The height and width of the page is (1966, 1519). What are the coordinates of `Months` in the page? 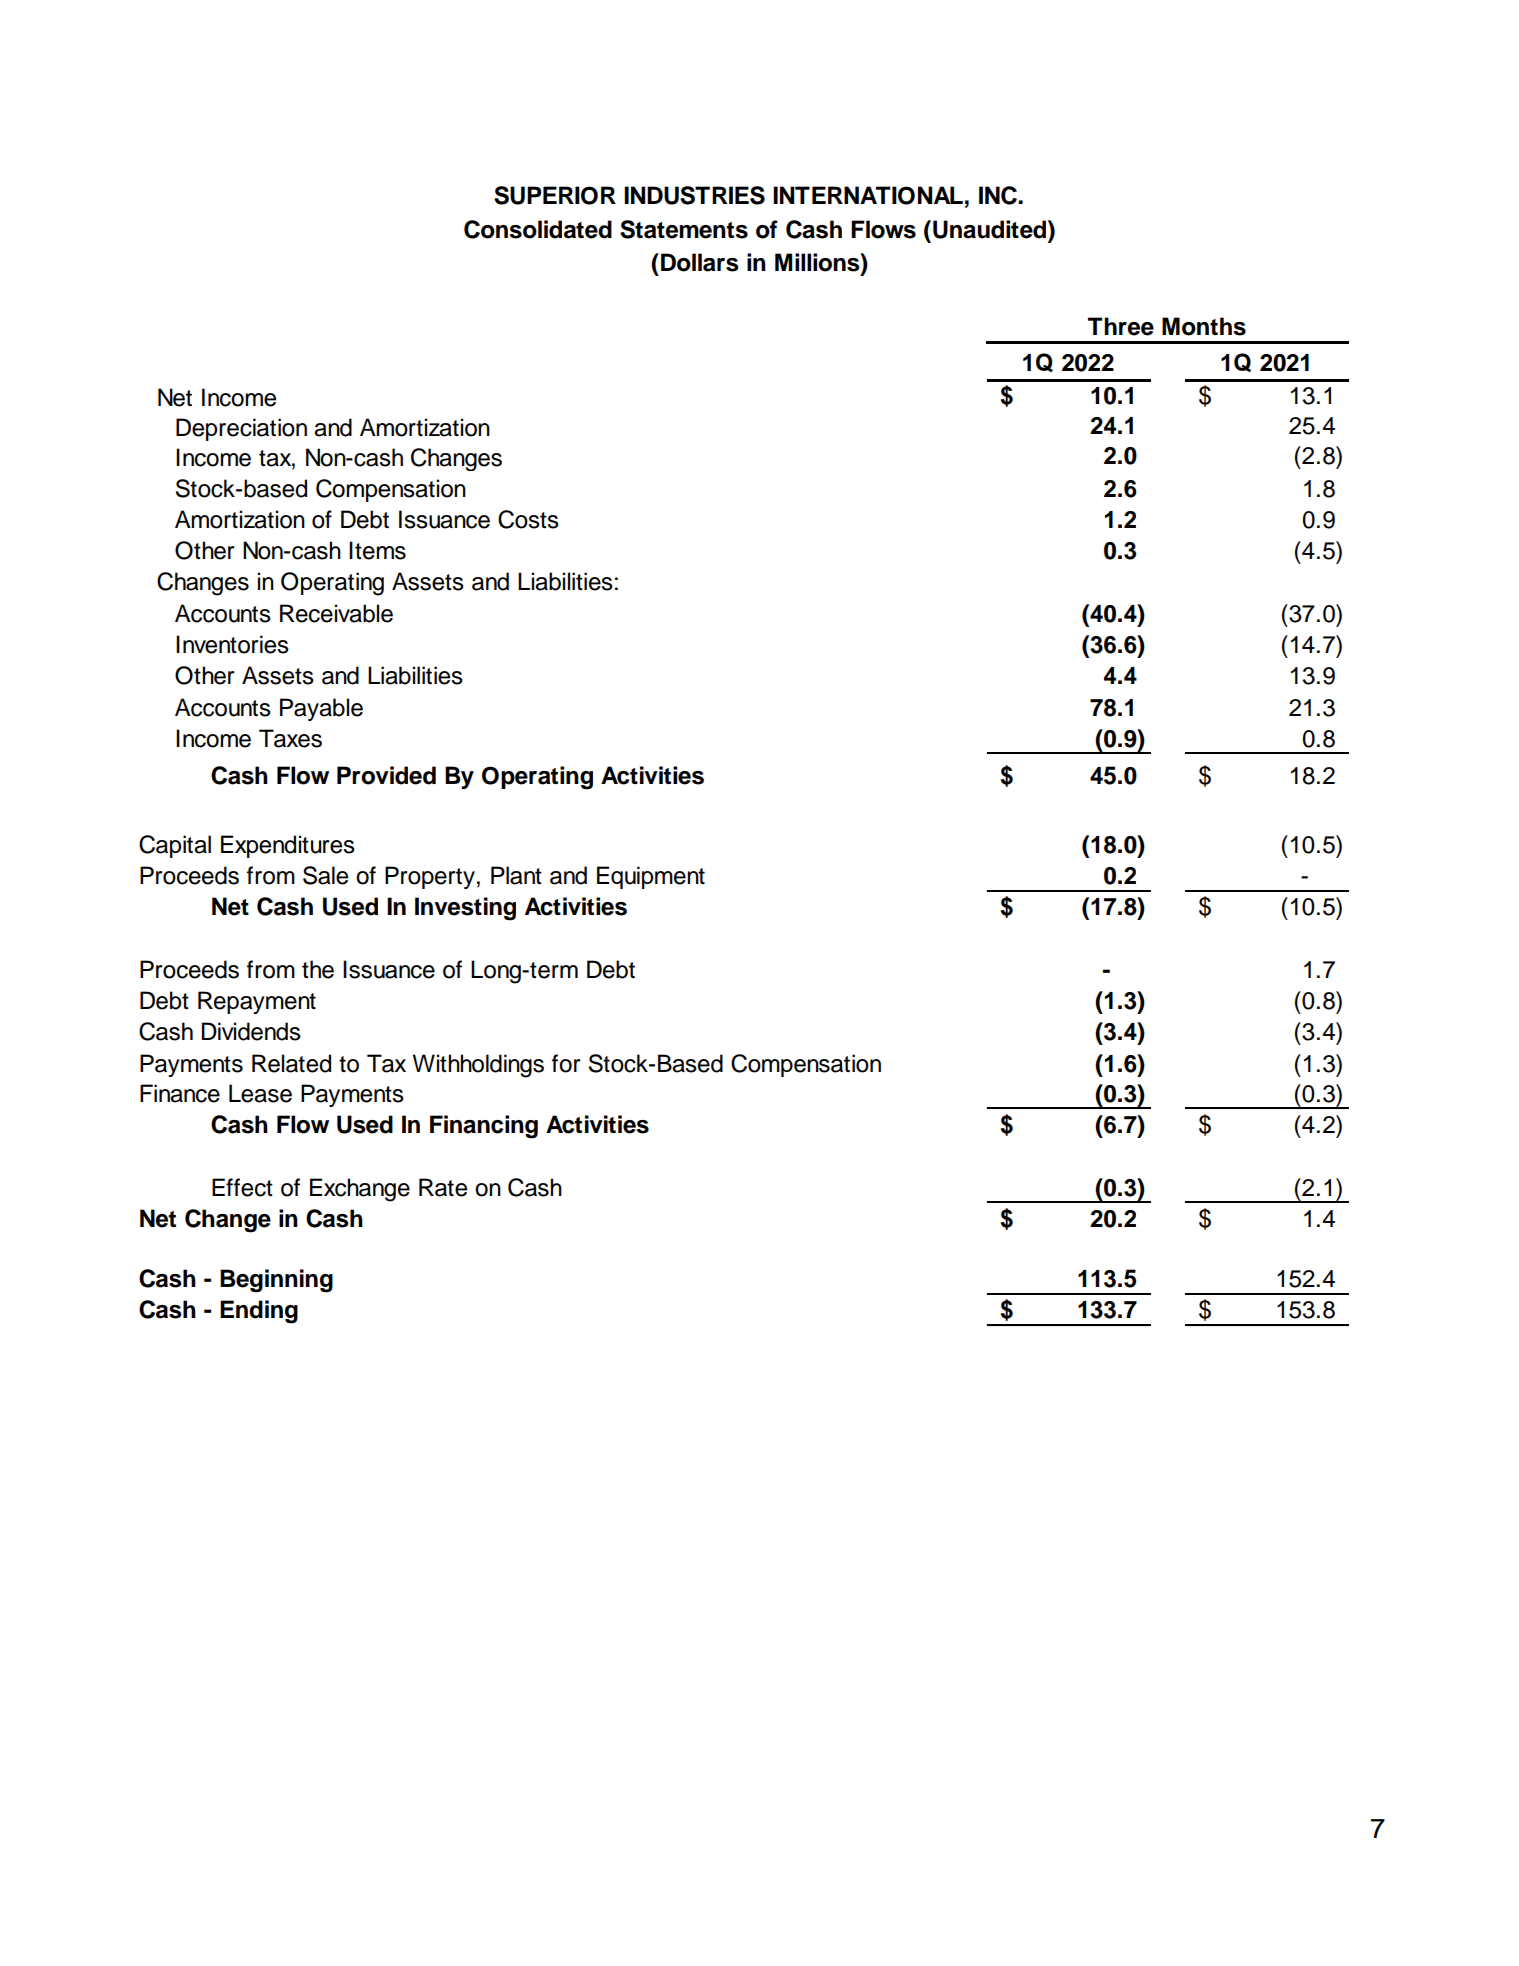 It's located at (1204, 326).
